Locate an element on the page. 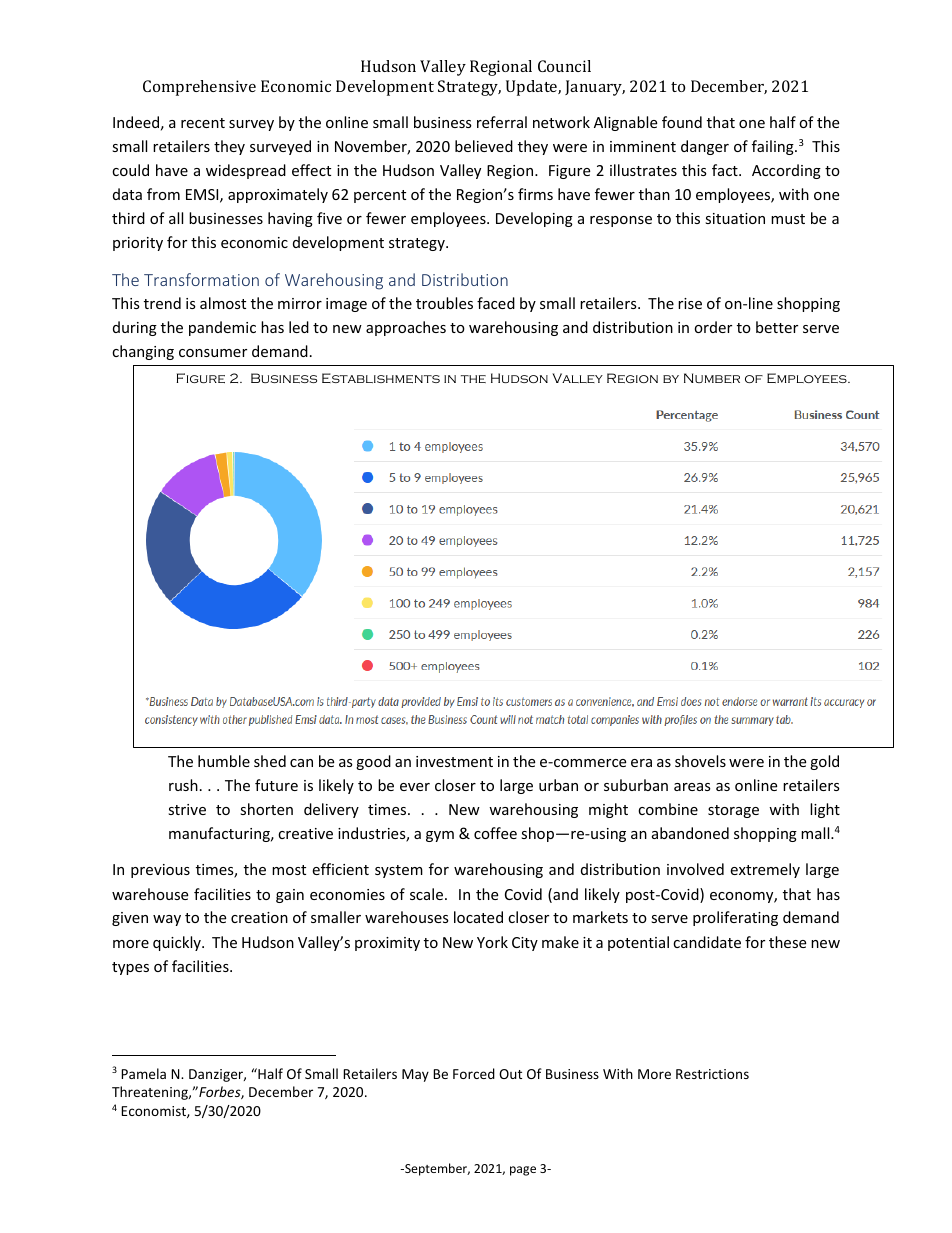 This document has width=952, height=1233. consumer is located at coordinates (213, 353).
